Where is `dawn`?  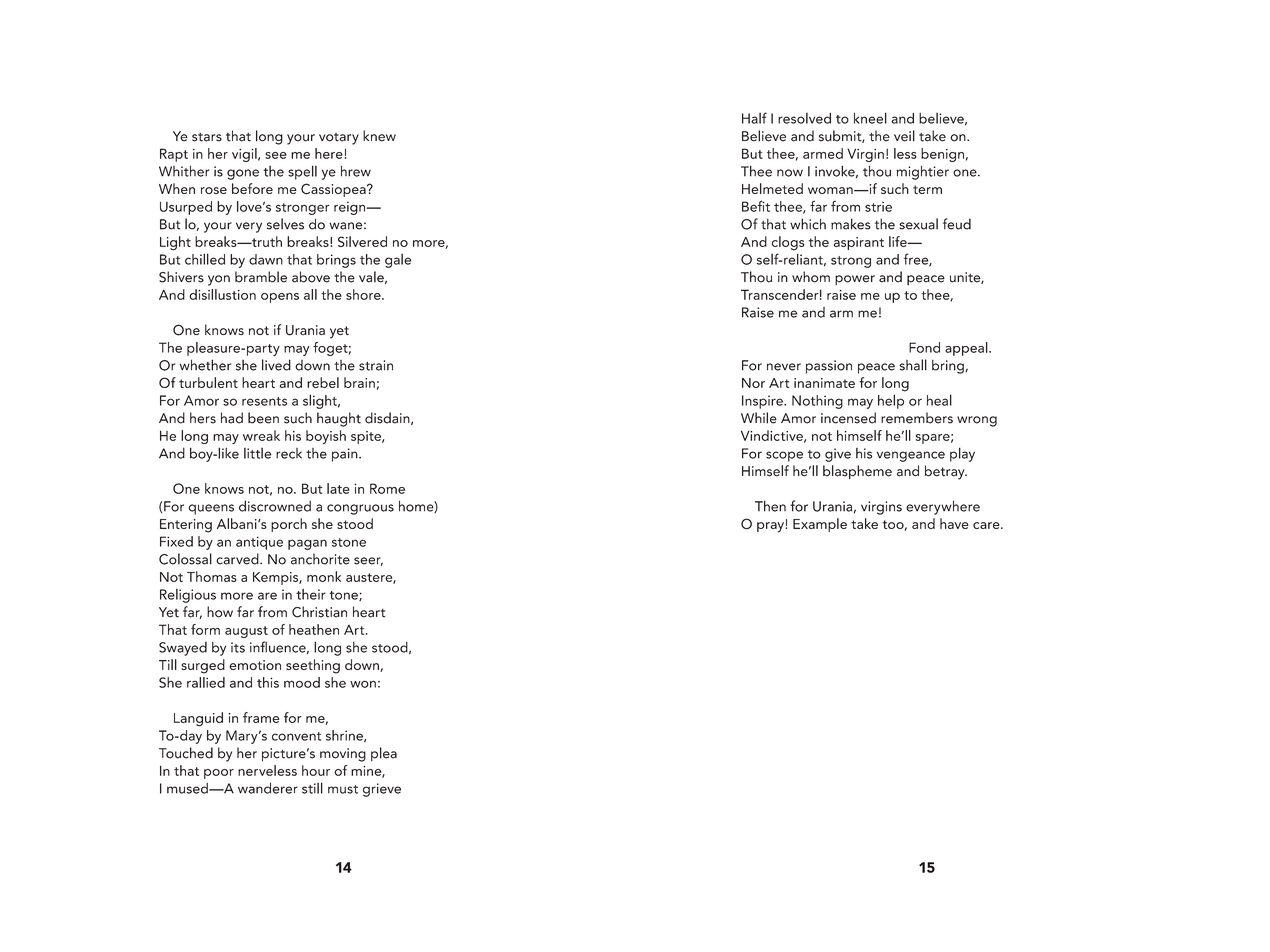 dawn is located at coordinates (266, 259).
